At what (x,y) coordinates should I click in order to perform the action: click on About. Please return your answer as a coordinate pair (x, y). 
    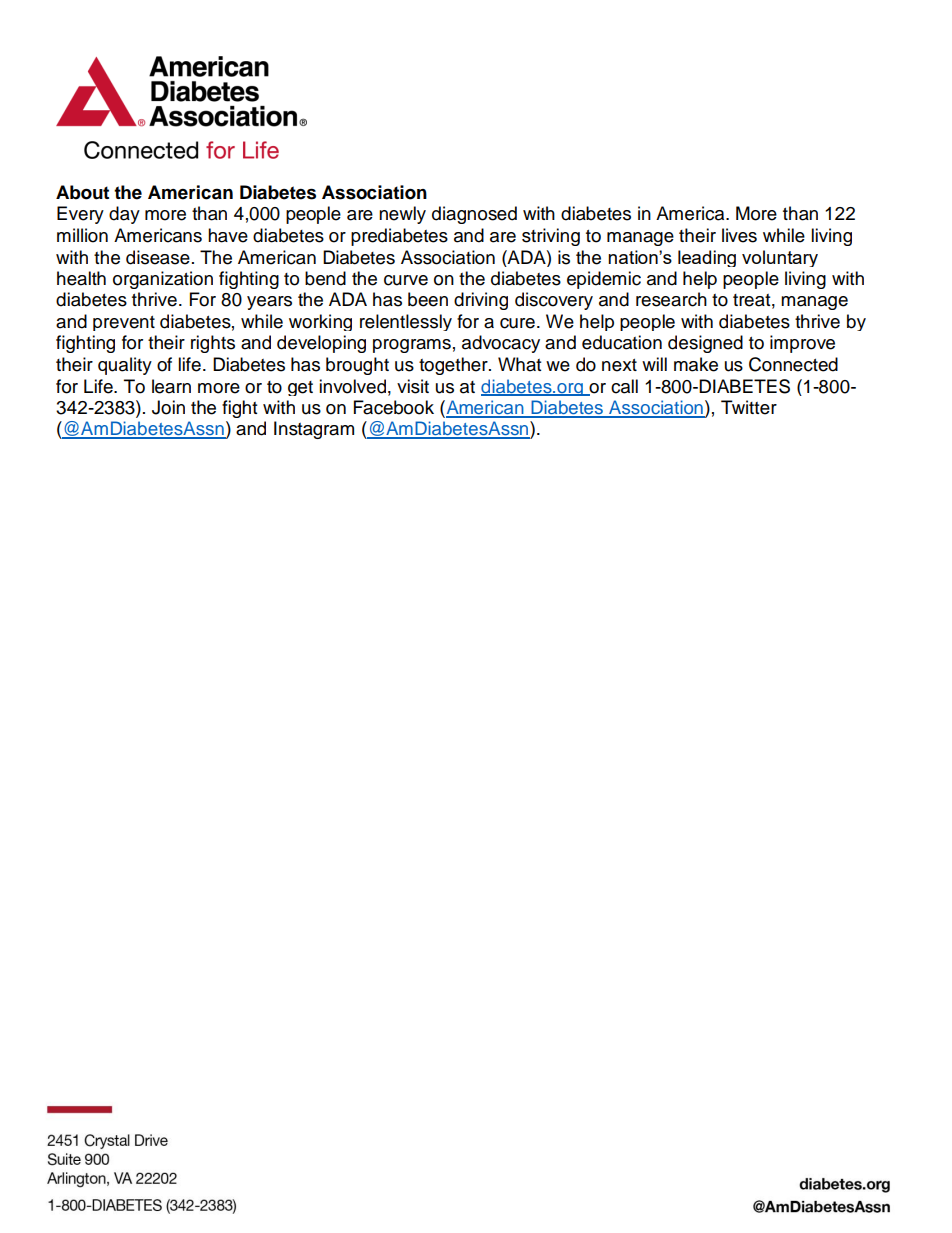
    Looking at the image, I should click on (82, 192).
